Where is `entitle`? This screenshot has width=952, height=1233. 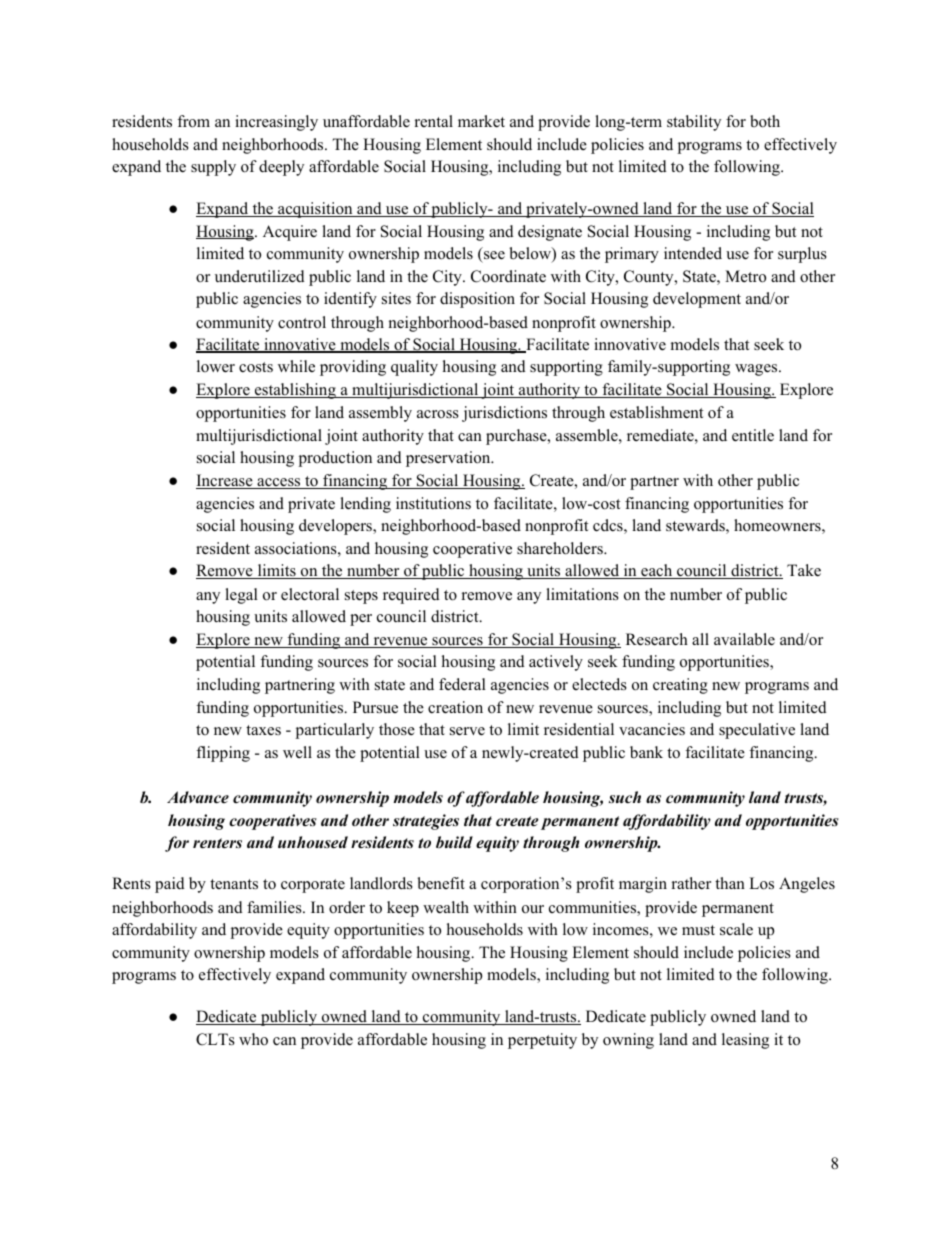
entitle is located at coordinates (753, 435).
